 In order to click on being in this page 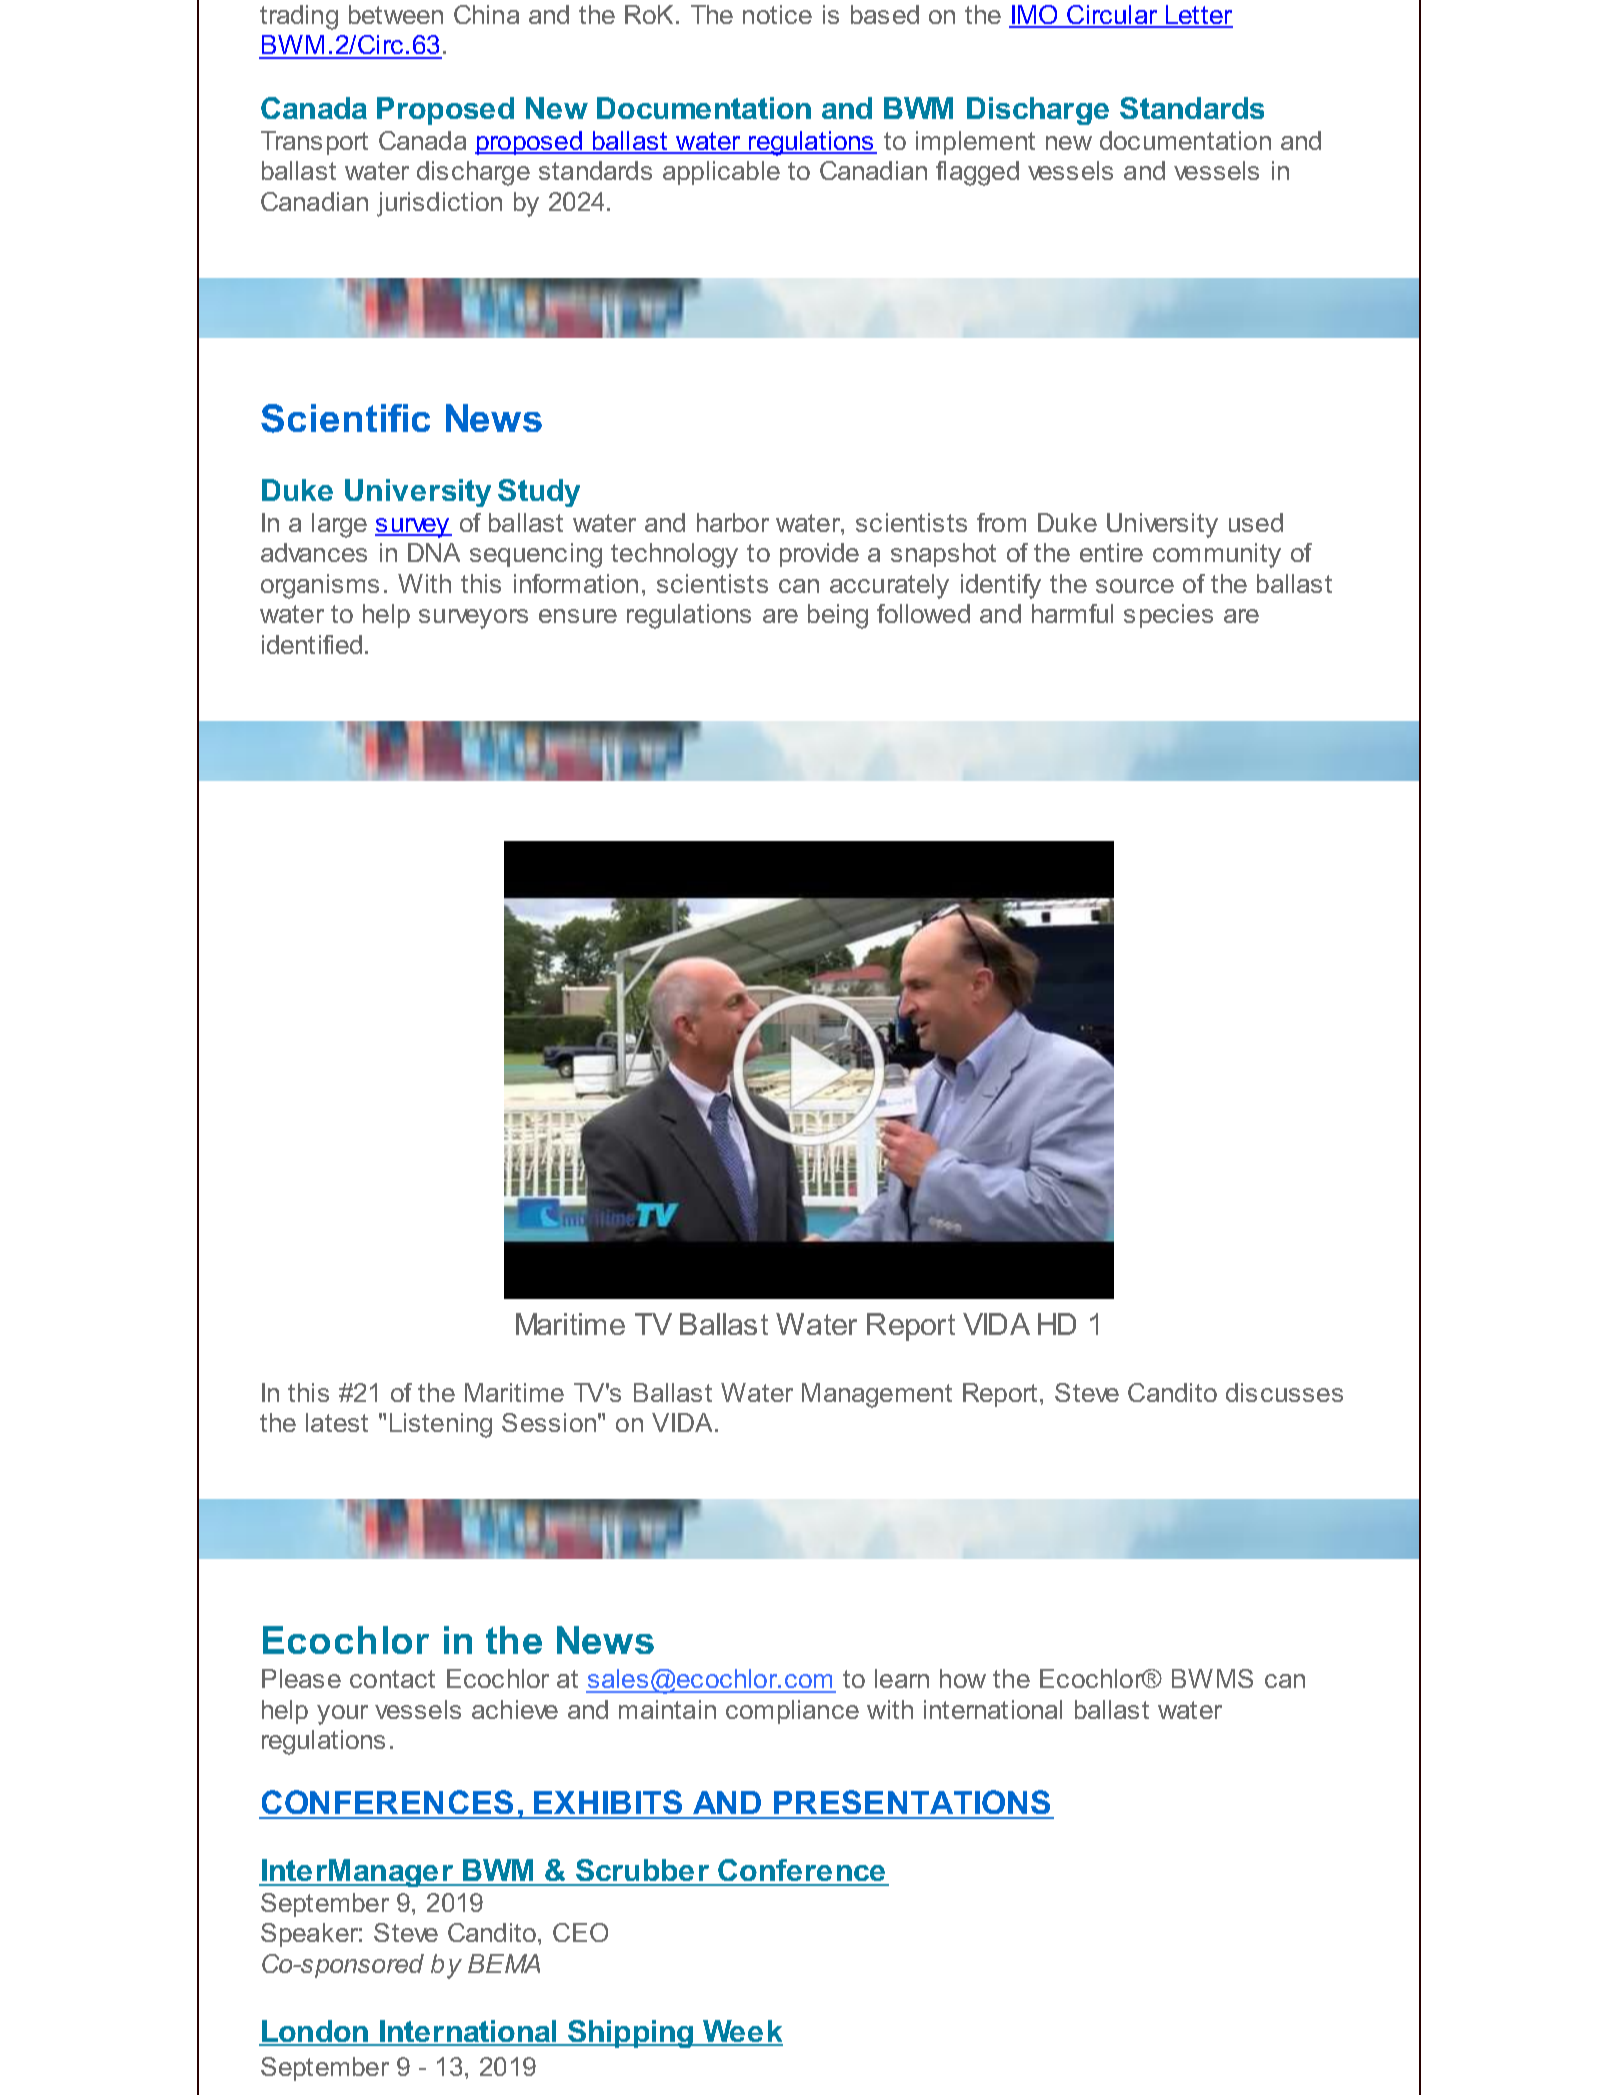, I will do `click(838, 616)`.
